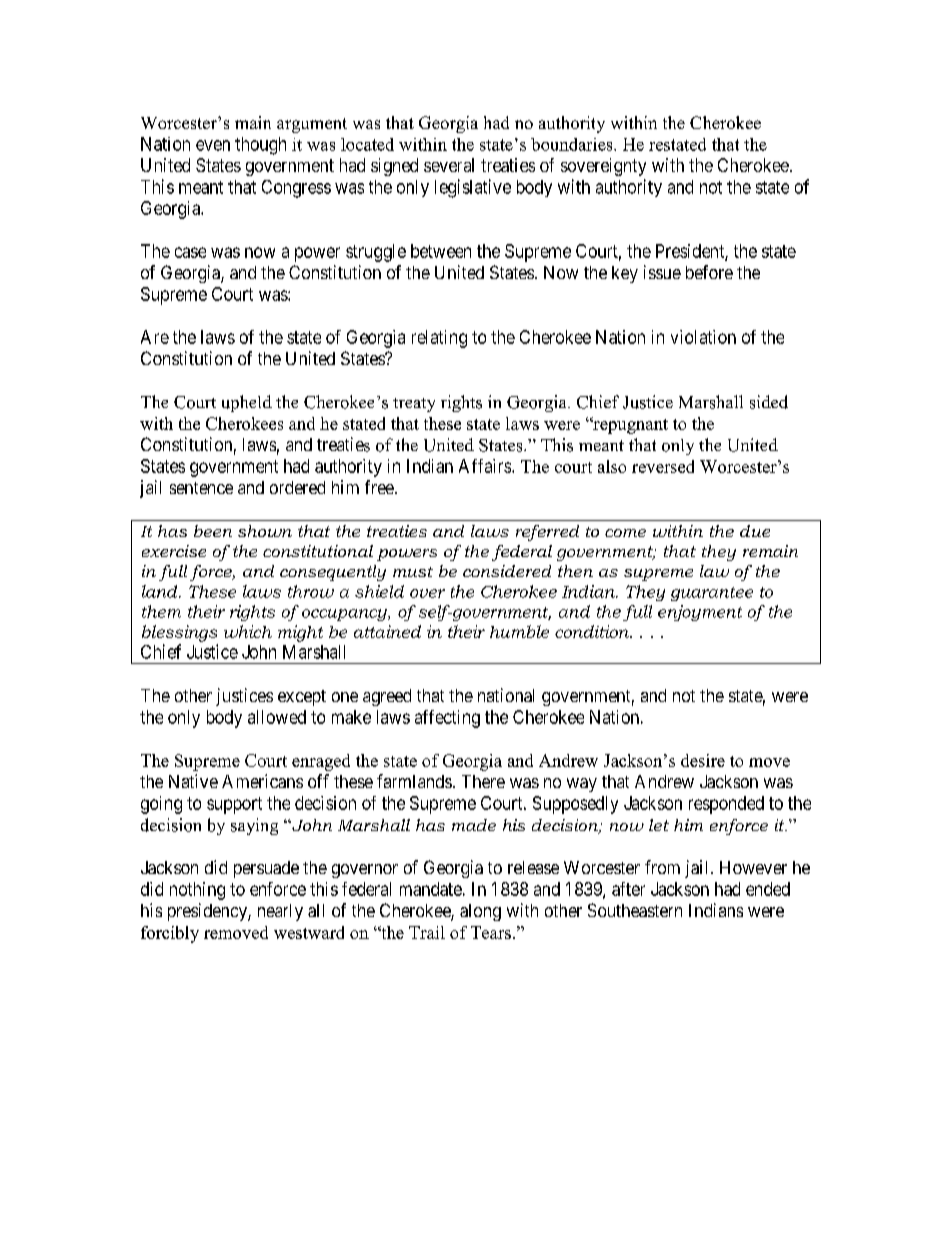 The width and height of the screenshot is (952, 1233). What do you see at coordinates (213, 145) in the screenshot?
I see `even` at bounding box center [213, 145].
